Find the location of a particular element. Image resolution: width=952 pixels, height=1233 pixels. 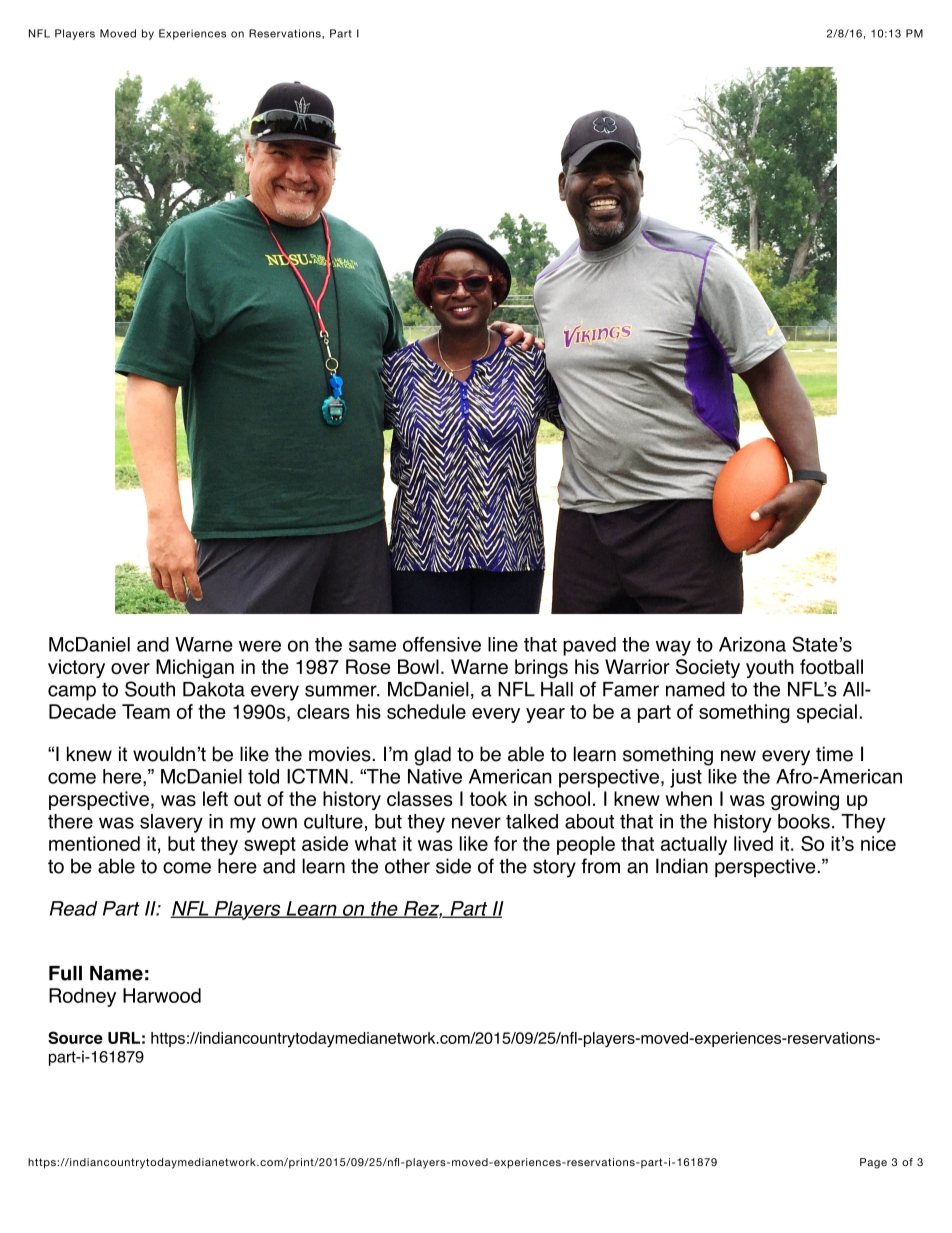

Page is located at coordinates (873, 1163).
